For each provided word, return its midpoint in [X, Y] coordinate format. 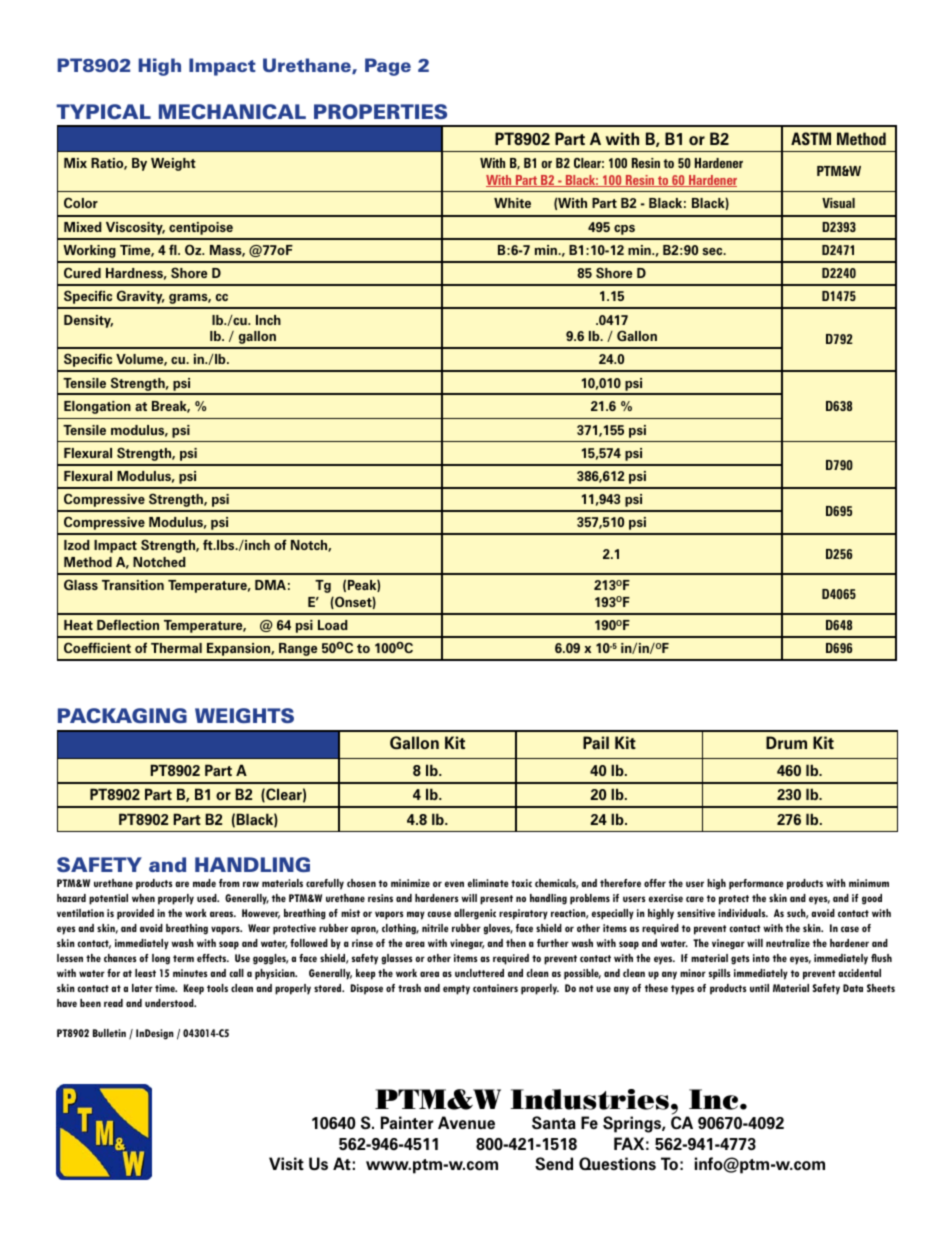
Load [333, 625]
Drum [786, 742]
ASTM [811, 138]
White [512, 203]
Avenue [466, 1122]
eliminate [488, 883]
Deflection [128, 624]
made [204, 883]
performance [756, 884]
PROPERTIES [380, 111]
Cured [82, 272]
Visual [838, 203]
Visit [286, 1163]
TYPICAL [103, 111]
